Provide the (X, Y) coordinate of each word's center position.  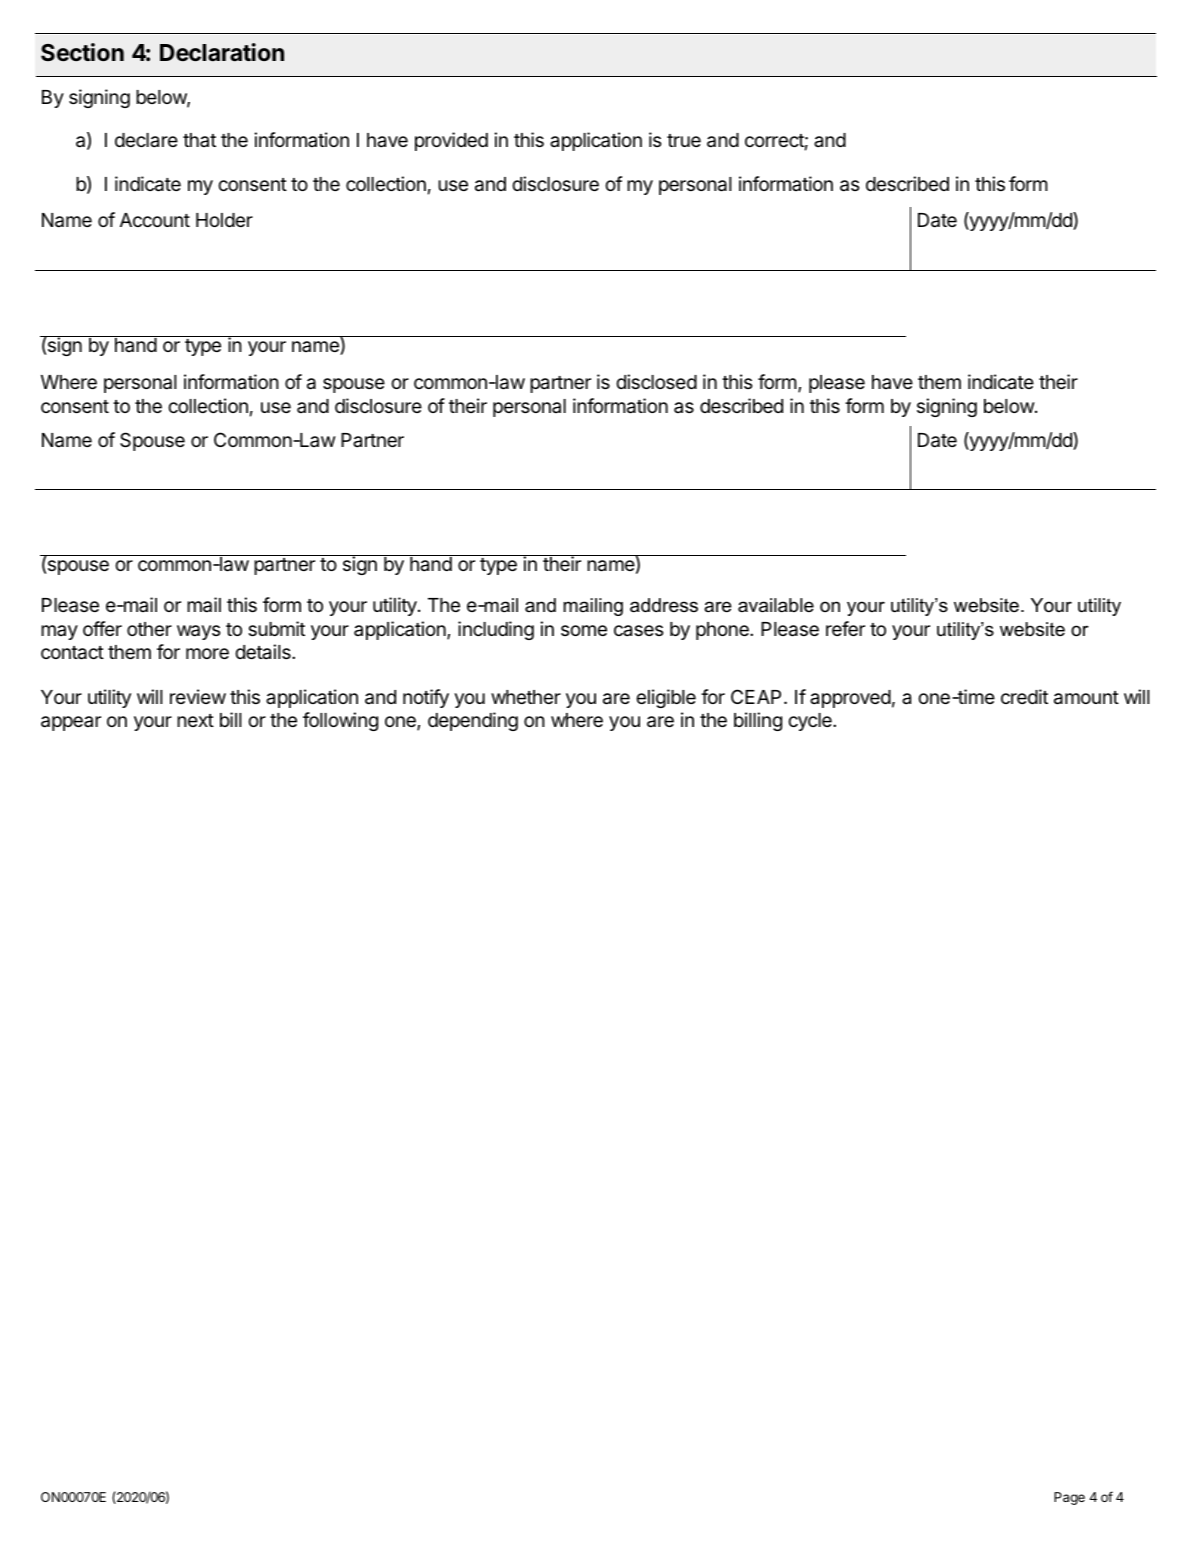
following (340, 721)
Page (1069, 1498)
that (199, 140)
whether (526, 697)
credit (1024, 696)
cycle (811, 722)
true (684, 140)
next (195, 720)
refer (845, 628)
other (149, 629)
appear (71, 723)
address (664, 605)
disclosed (656, 381)
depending (473, 721)
